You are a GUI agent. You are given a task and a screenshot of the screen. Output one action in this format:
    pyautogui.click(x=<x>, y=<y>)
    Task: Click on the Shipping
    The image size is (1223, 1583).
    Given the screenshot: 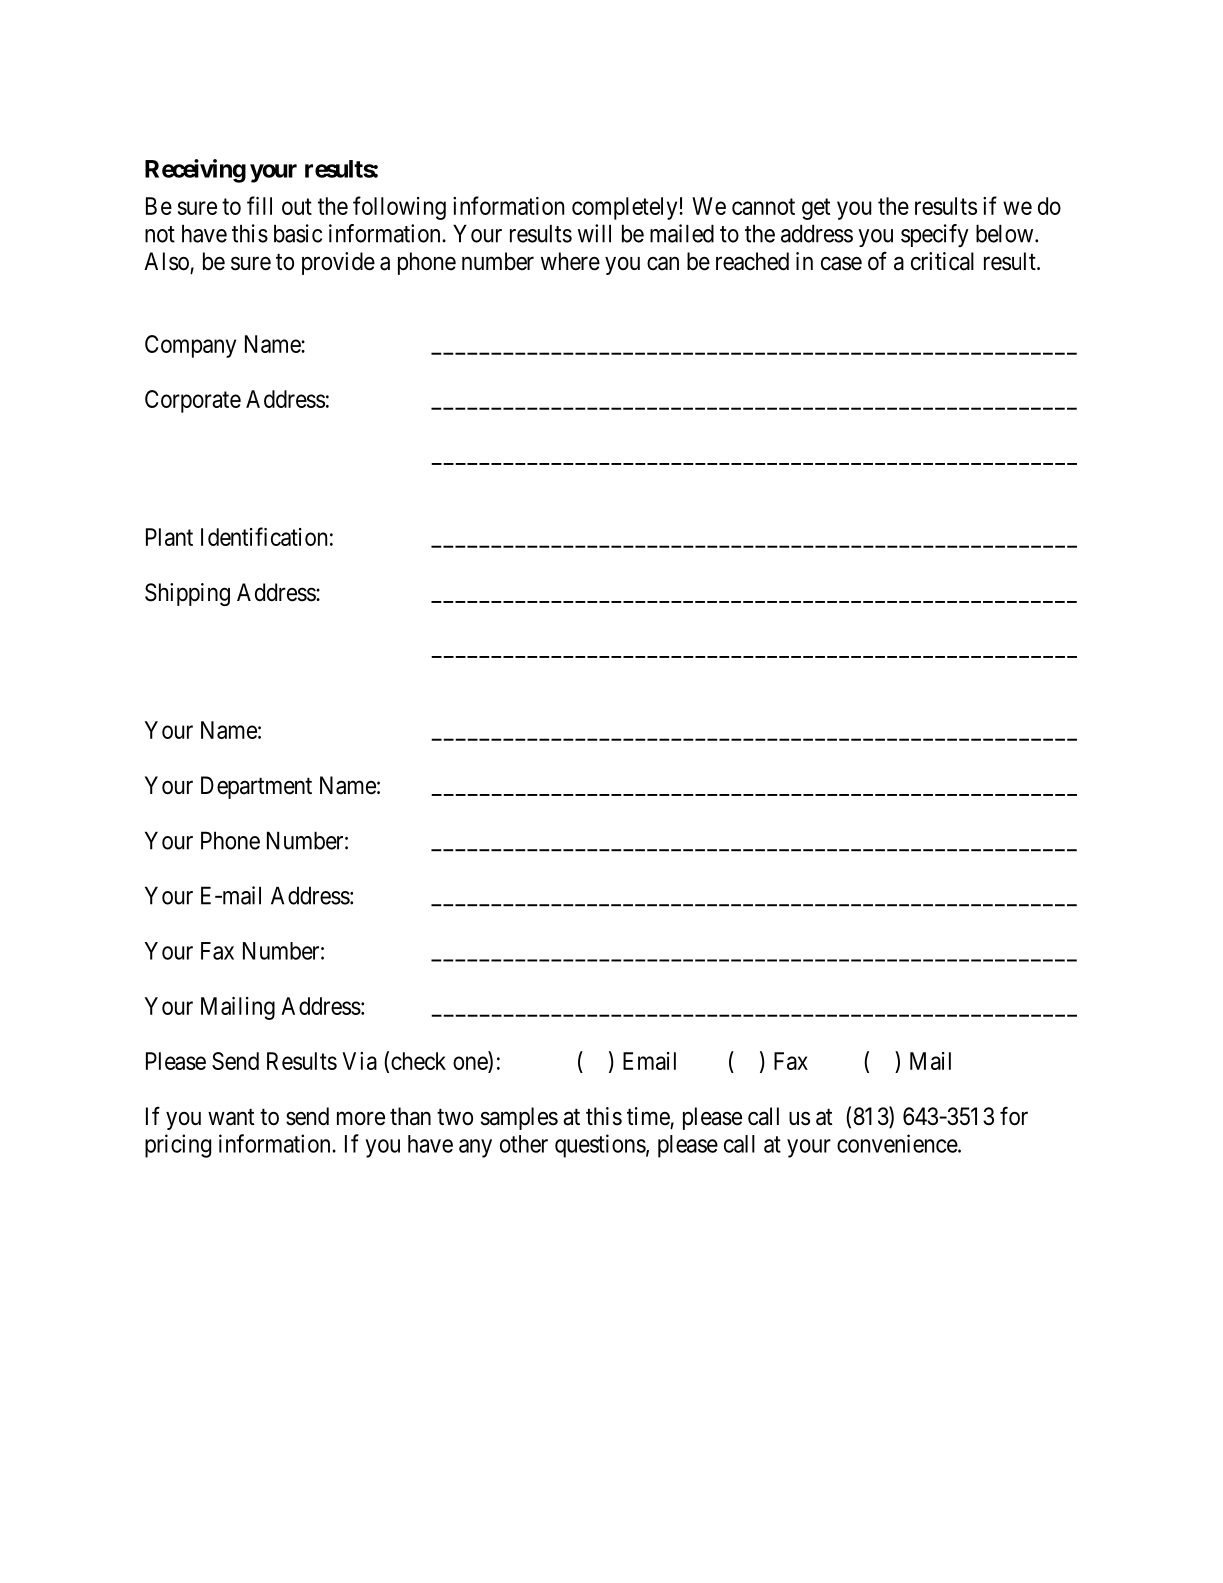 What is the action you would take?
    pyautogui.click(x=187, y=594)
